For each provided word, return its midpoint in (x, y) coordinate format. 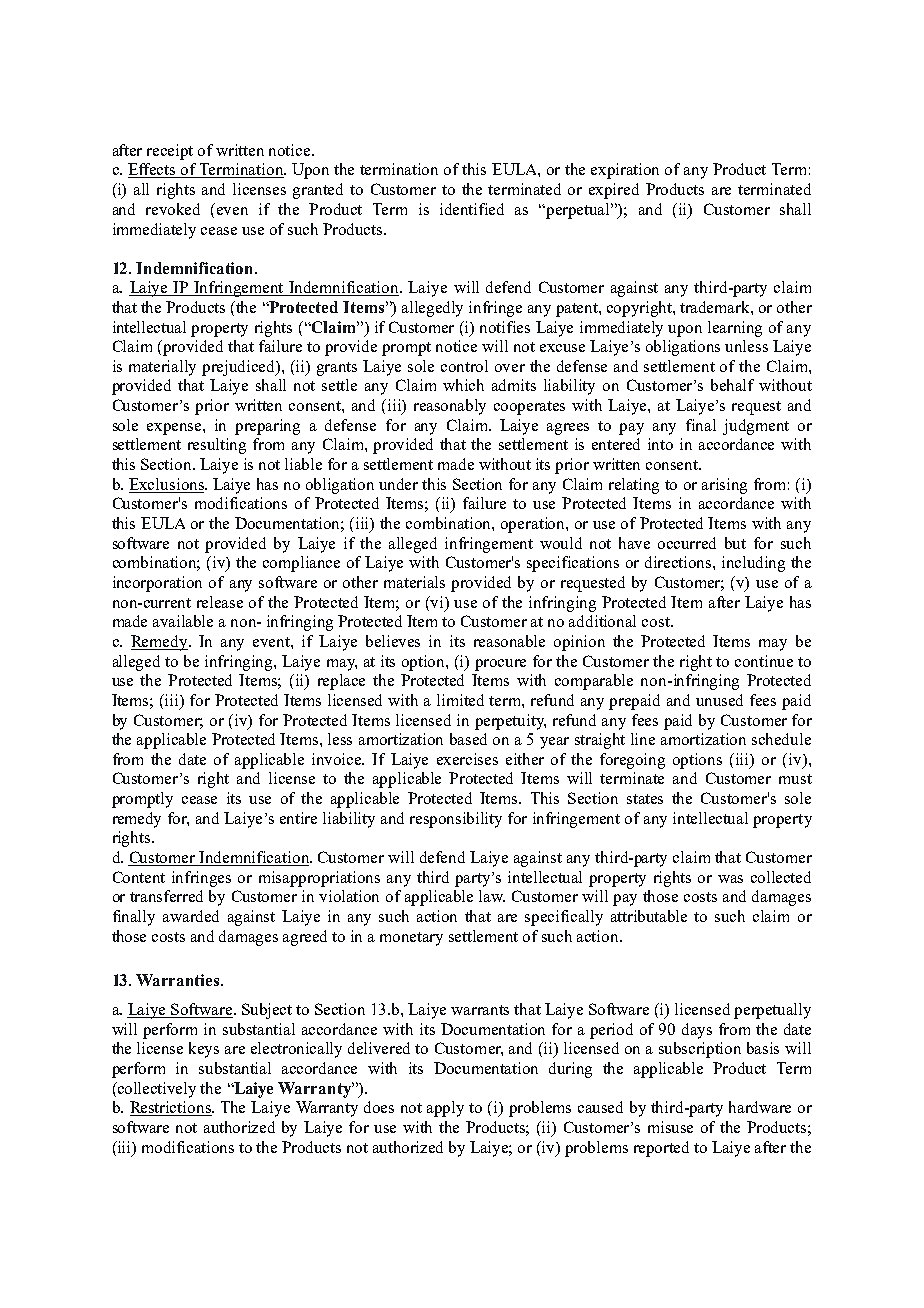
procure (500, 665)
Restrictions (171, 1108)
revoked (173, 209)
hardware (760, 1107)
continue (764, 661)
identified (472, 209)
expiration (625, 171)
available (183, 621)
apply (445, 1109)
